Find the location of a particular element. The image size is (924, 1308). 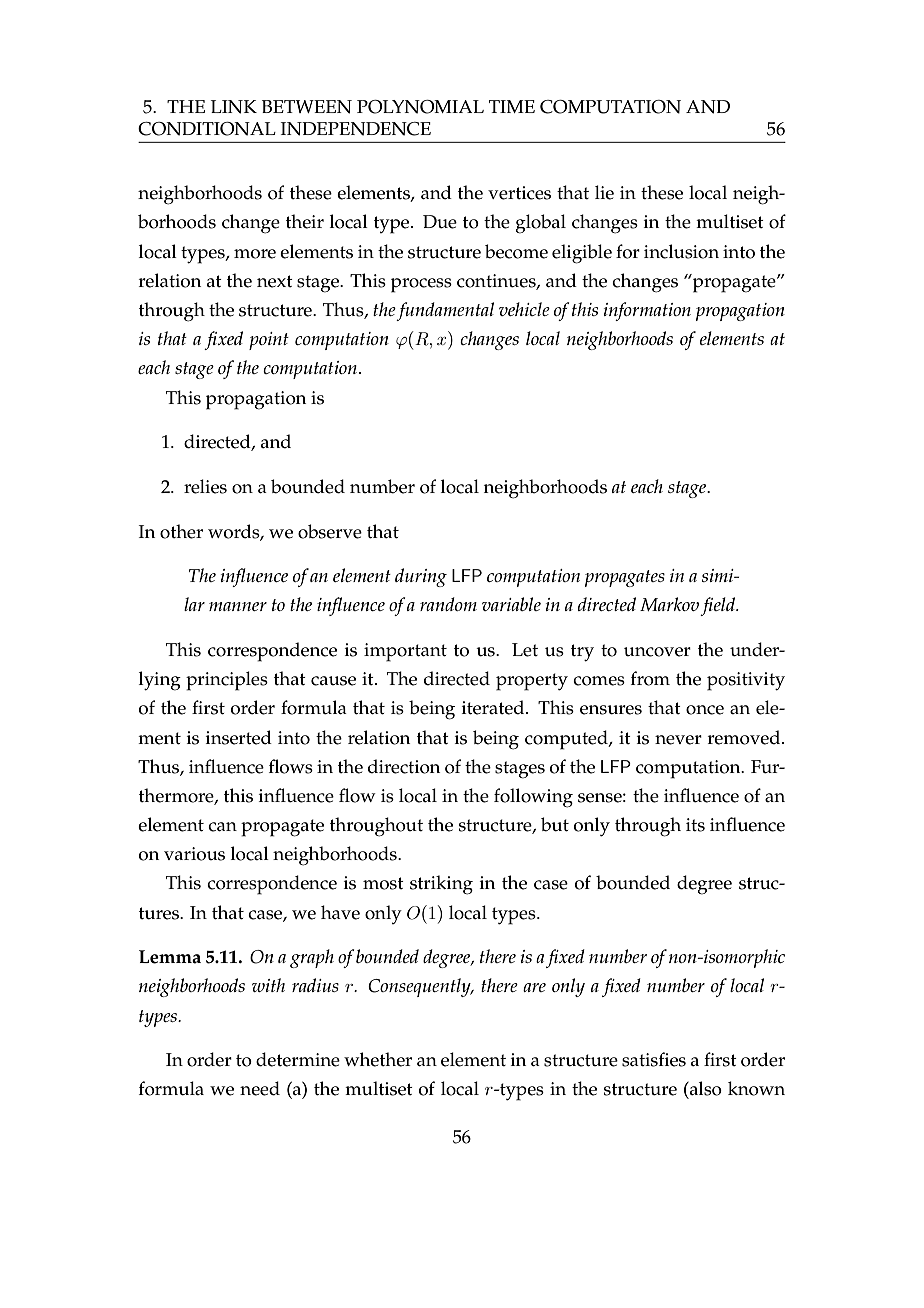

inclusion is located at coordinates (681, 251).
